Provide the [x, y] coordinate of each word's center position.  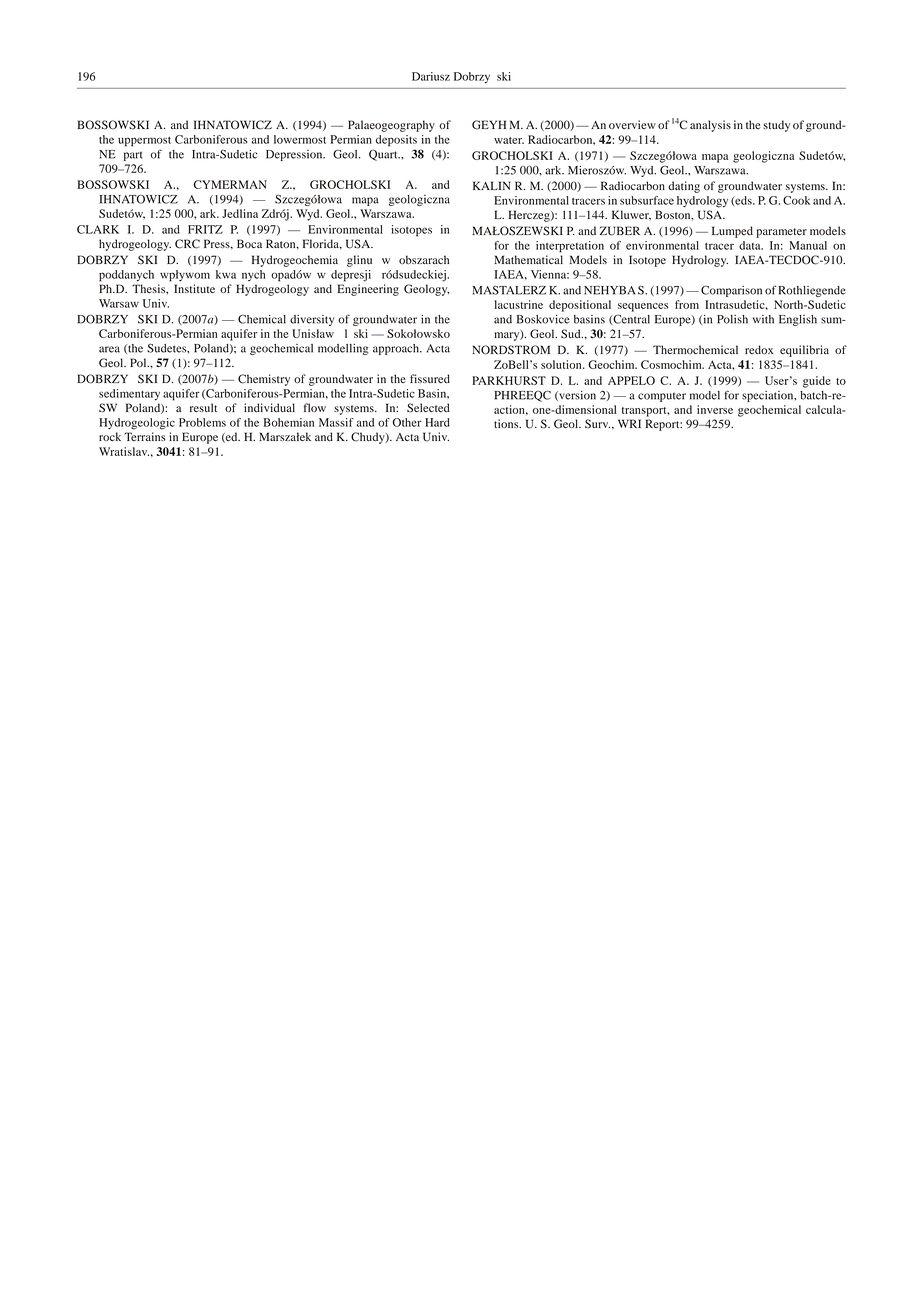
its [411, 139]
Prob [190, 422]
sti [190, 288]
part [133, 156]
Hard [437, 422]
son [753, 291]
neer [372, 290]
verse [720, 411]
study [776, 126]
